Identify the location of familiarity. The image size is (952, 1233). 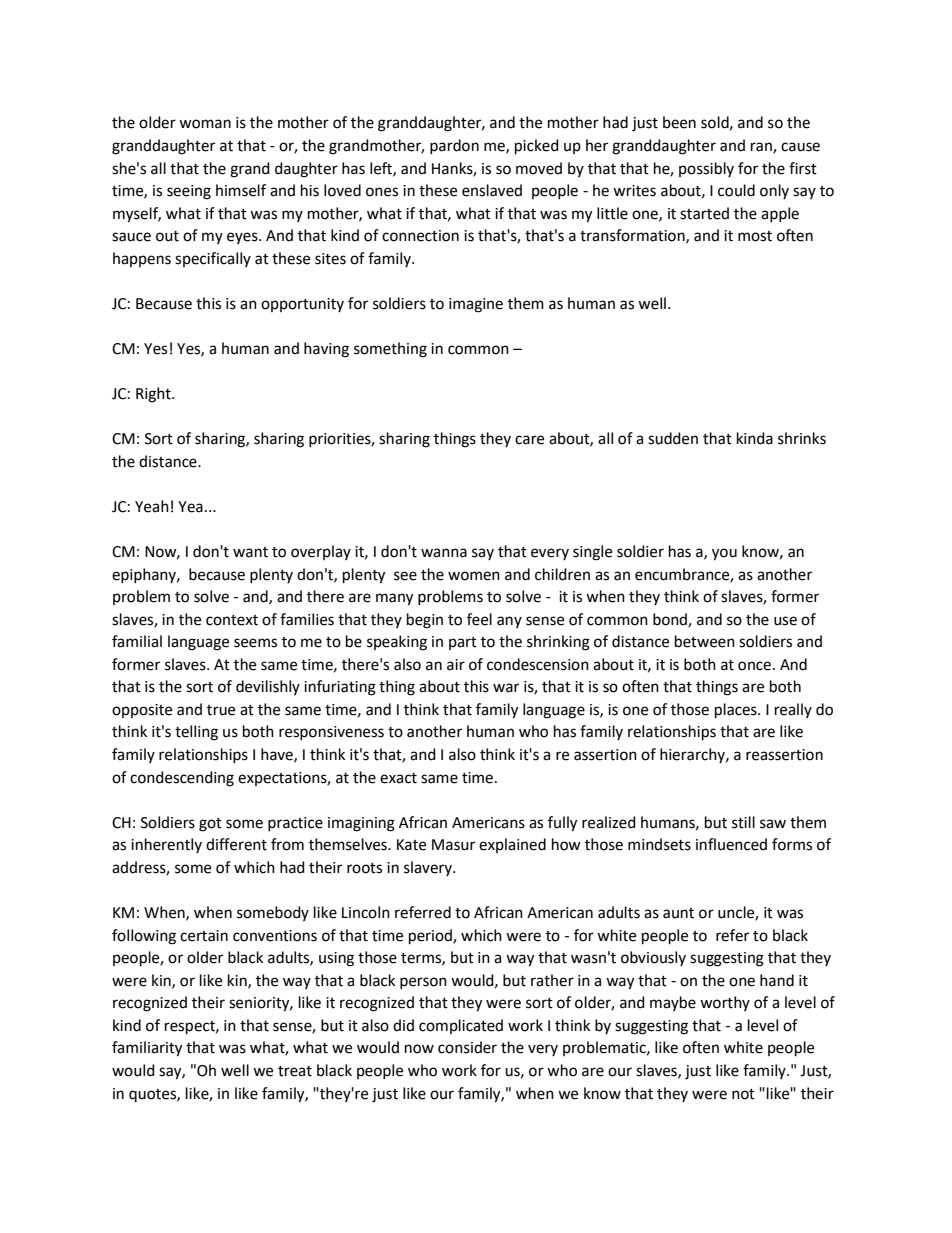
(147, 1049).
